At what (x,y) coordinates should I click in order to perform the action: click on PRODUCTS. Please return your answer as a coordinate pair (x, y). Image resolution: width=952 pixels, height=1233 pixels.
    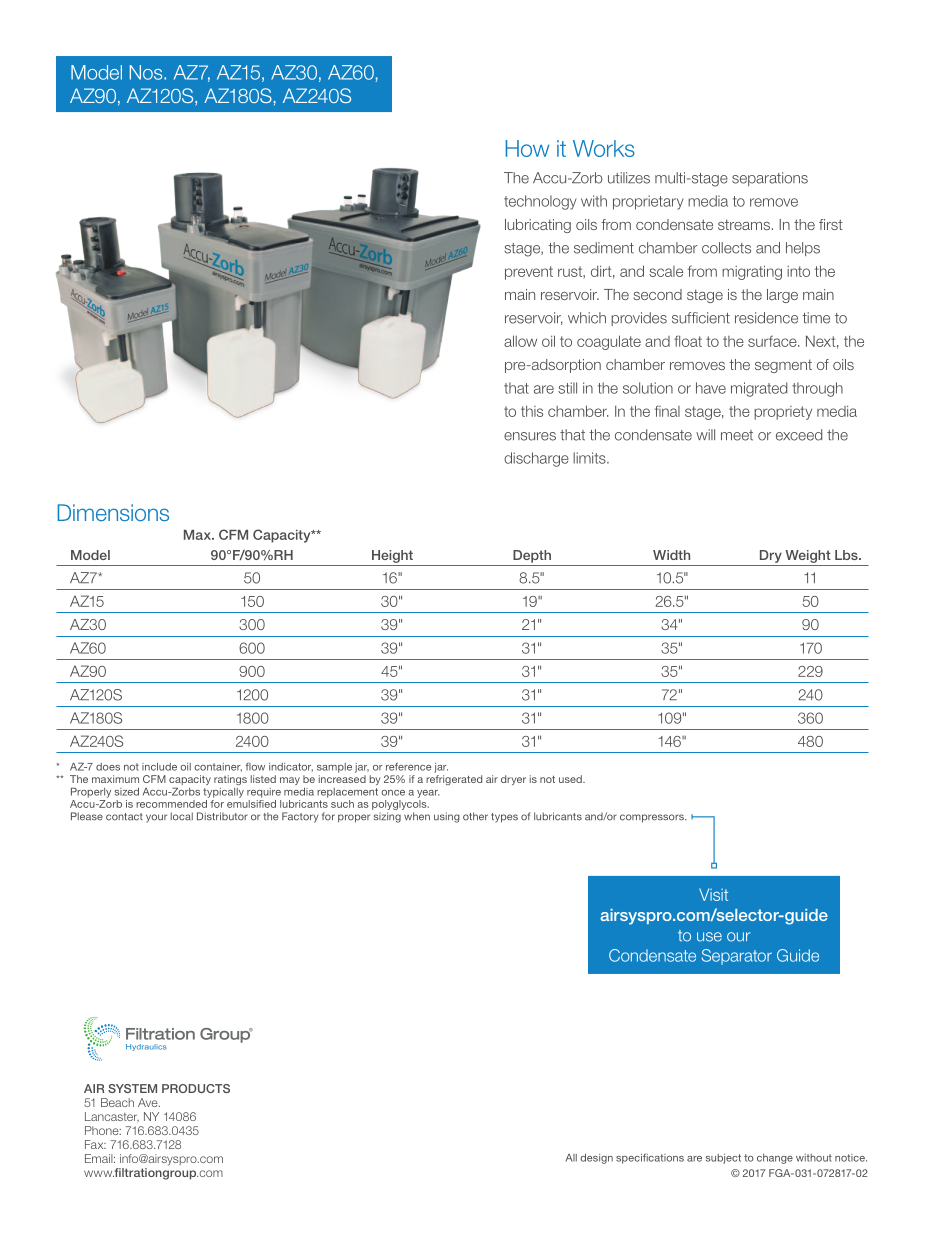
    Looking at the image, I should click on (196, 1088).
